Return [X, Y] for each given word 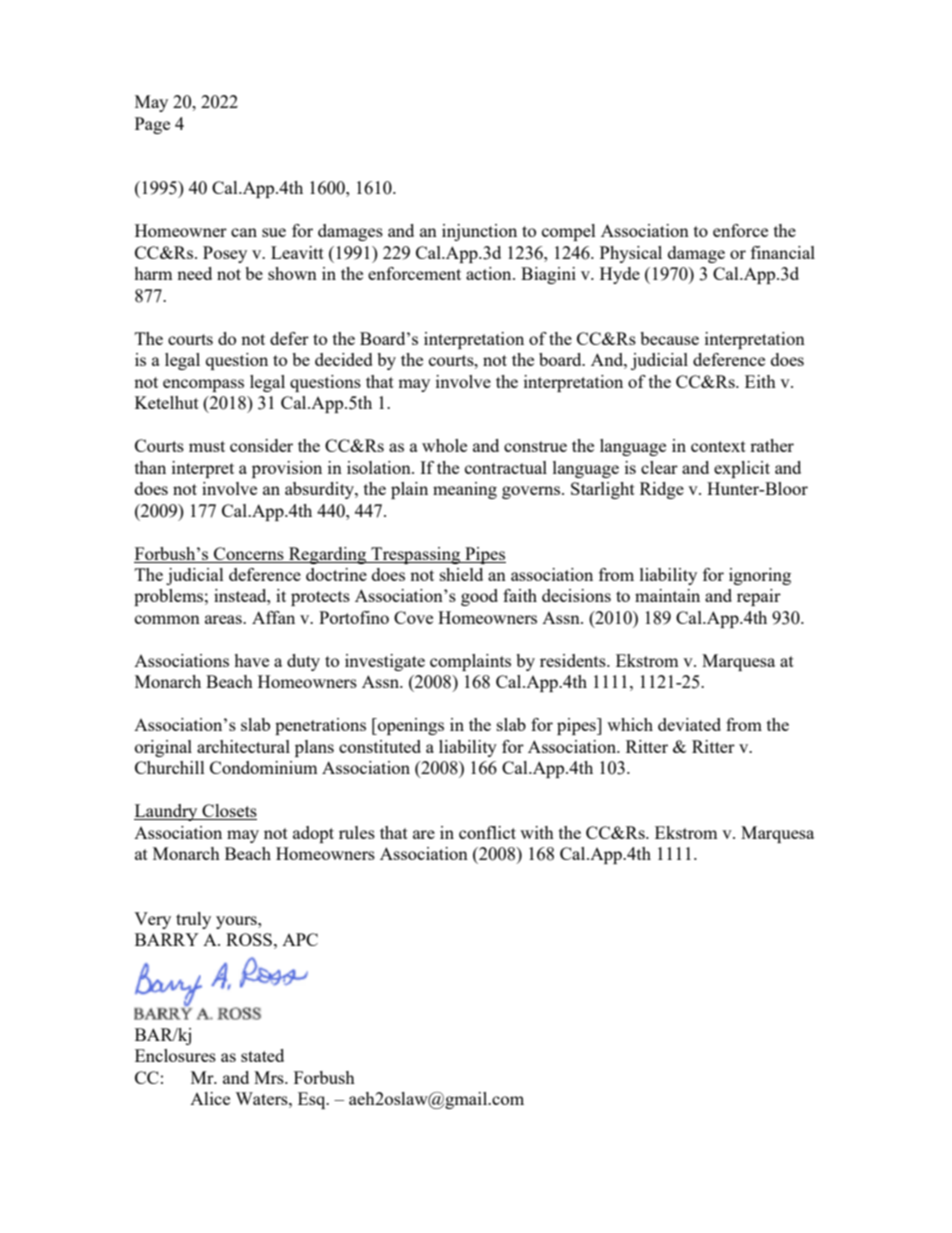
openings [410, 726]
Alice [210, 1098]
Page [152, 125]
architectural [243, 746]
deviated [689, 724]
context [718, 446]
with [537, 832]
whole [444, 445]
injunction [479, 232]
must [207, 446]
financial [783, 252]
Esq [313, 1100]
